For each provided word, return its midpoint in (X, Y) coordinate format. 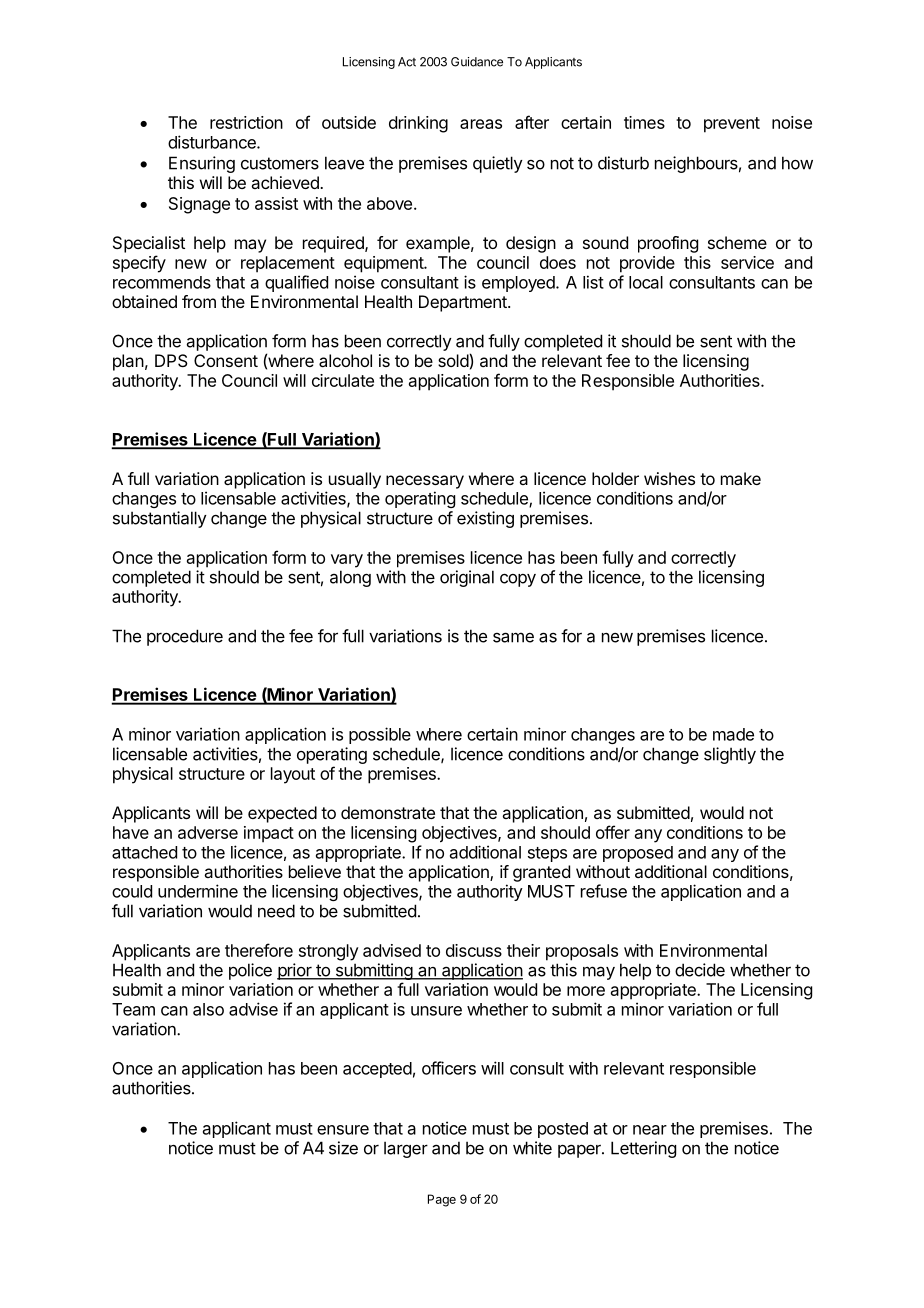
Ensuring (202, 164)
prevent (732, 125)
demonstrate (388, 812)
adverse (208, 832)
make (741, 478)
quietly (498, 164)
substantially (160, 519)
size (343, 1148)
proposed (638, 854)
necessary (425, 482)
